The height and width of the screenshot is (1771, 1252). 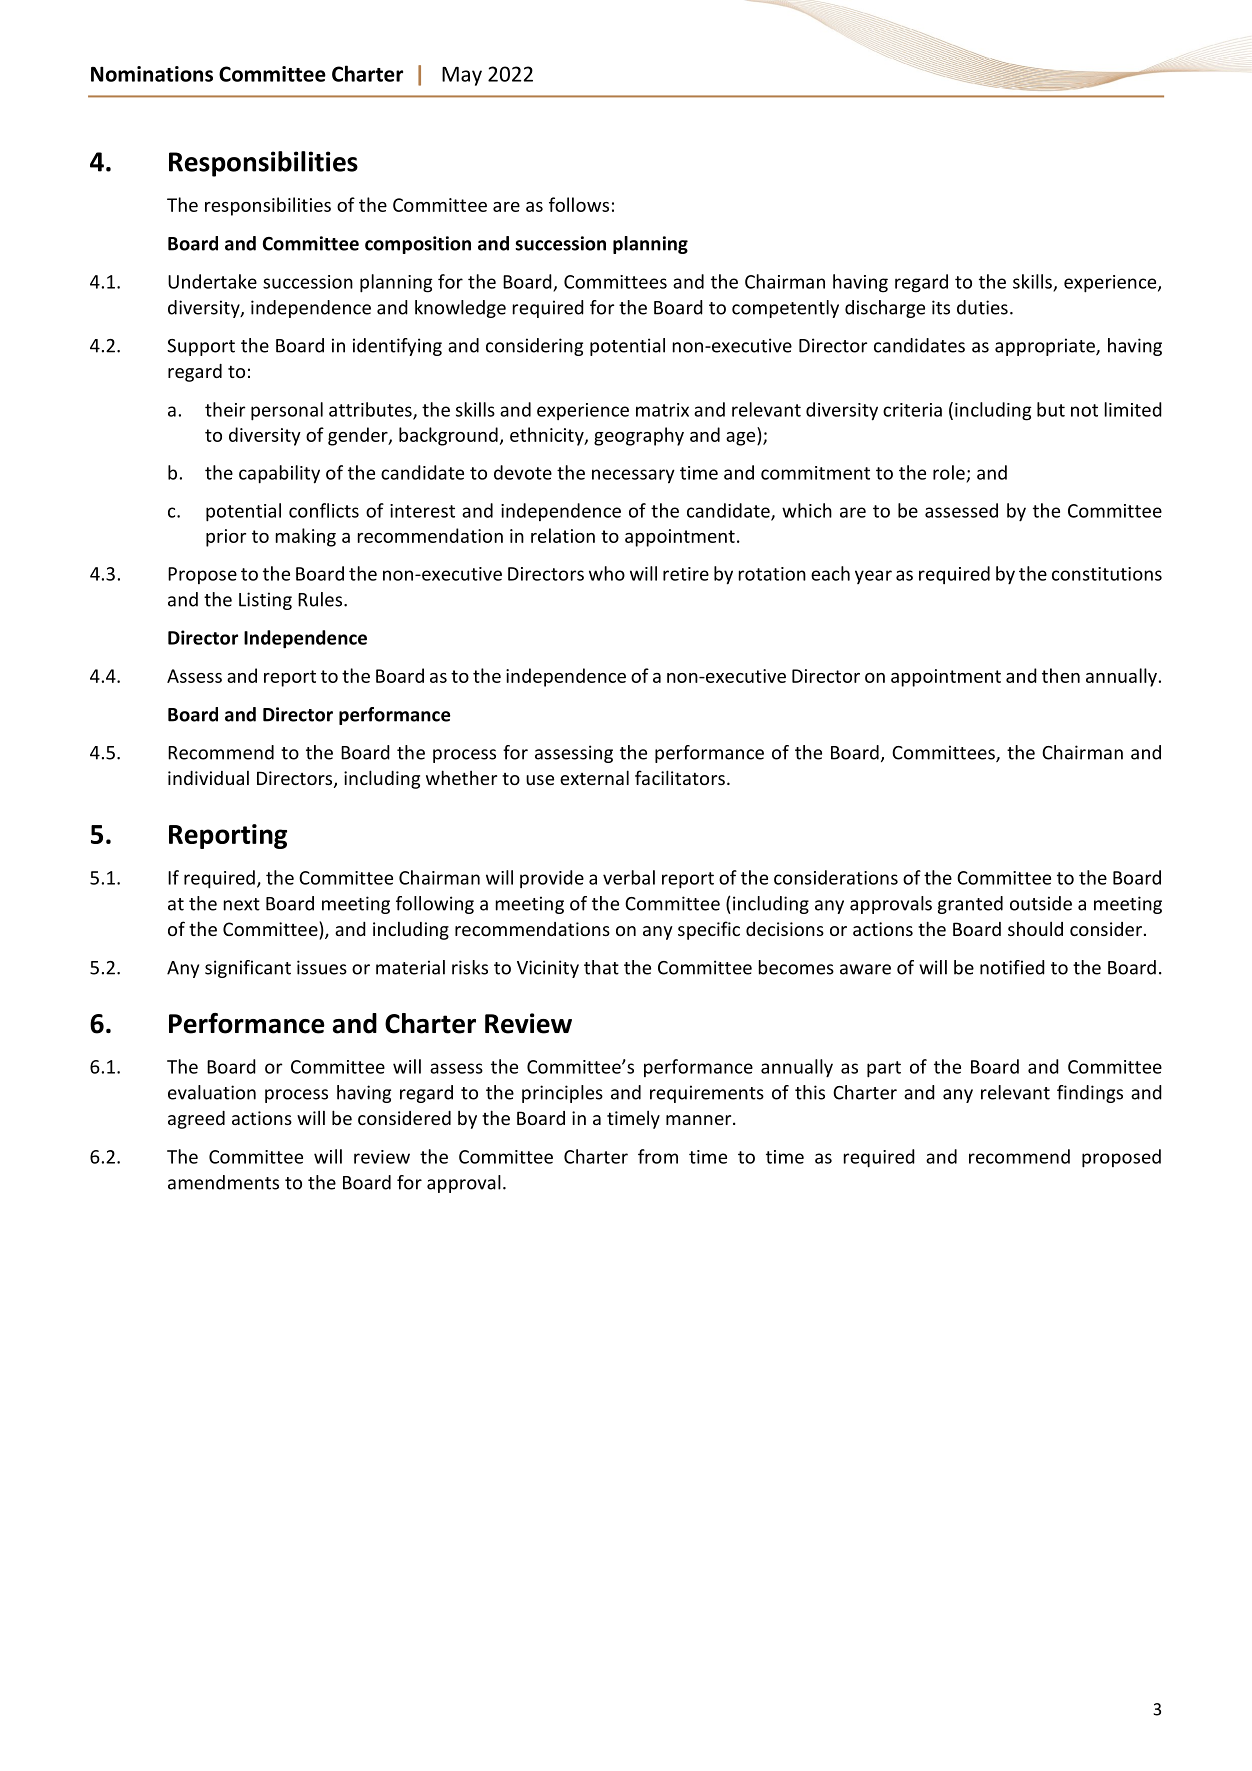 I want to click on findings, so click(x=1090, y=1094).
